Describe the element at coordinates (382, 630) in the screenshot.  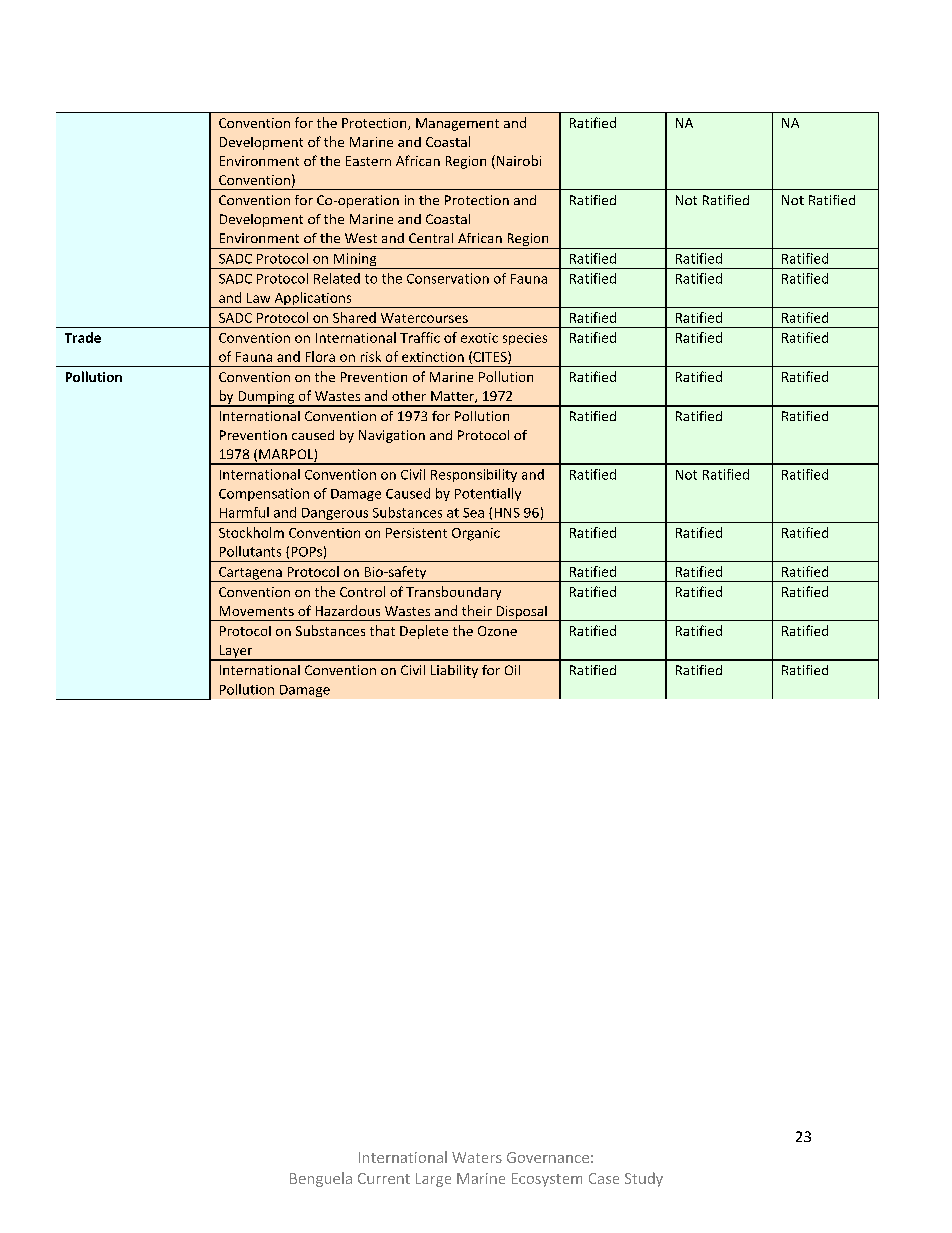
I see `that` at that location.
